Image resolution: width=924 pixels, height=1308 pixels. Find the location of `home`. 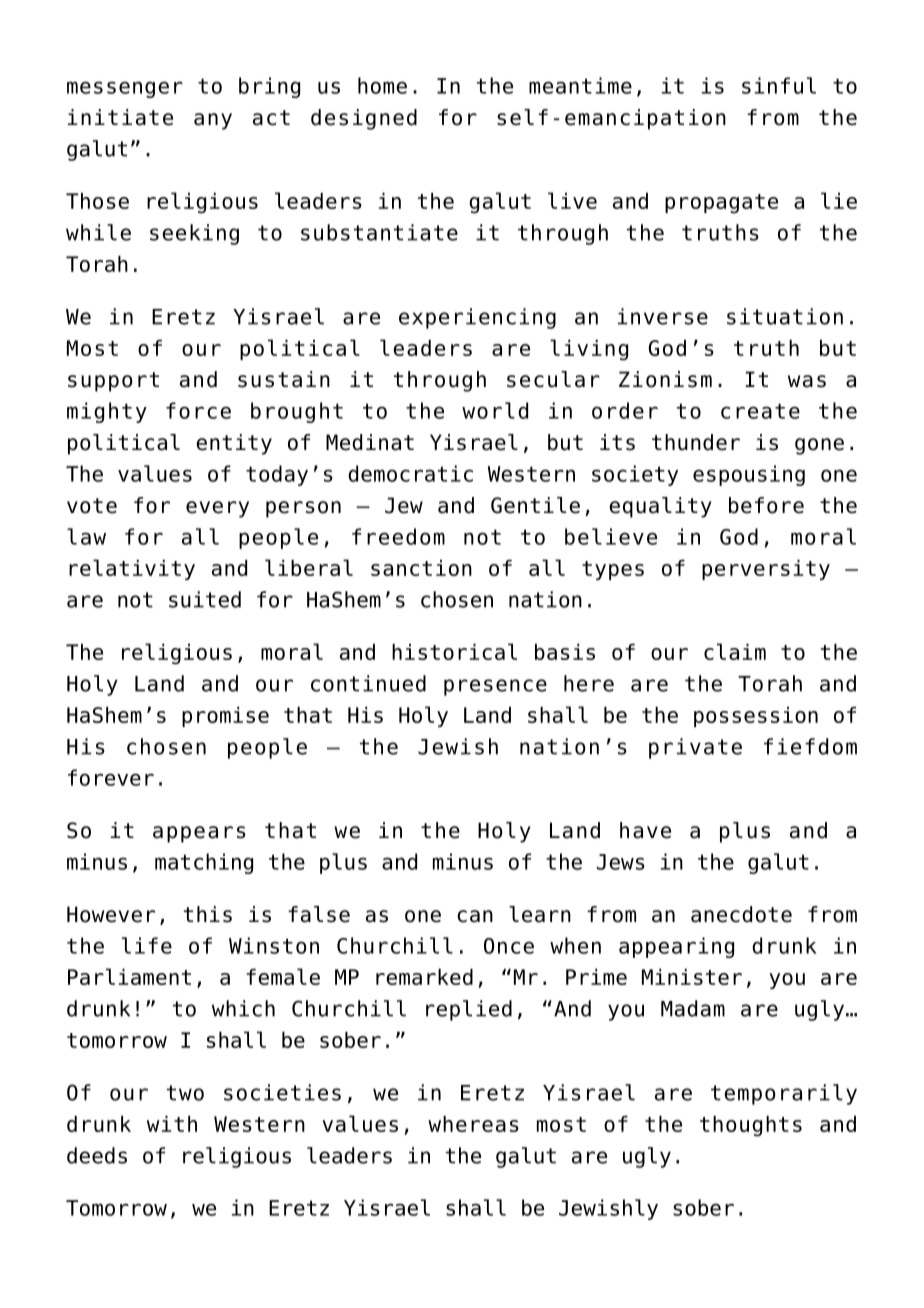

home is located at coordinates (382, 85).
